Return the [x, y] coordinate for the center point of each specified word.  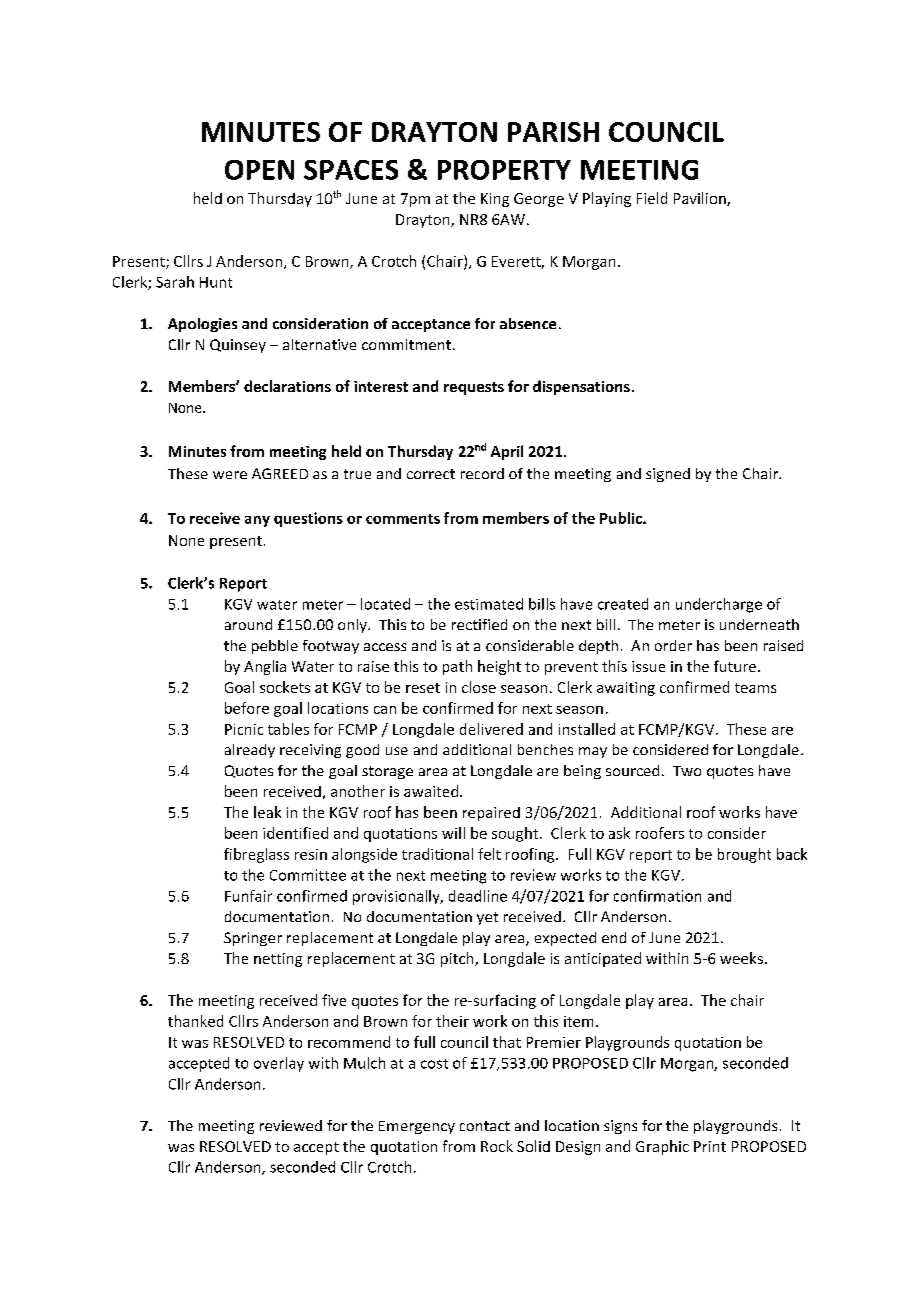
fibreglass [256, 855]
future [735, 666]
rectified [479, 624]
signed [668, 475]
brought [744, 855]
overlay [279, 1064]
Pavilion [701, 199]
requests [474, 388]
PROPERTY [504, 170]
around [248, 624]
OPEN [259, 170]
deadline [478, 896]
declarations [287, 386]
